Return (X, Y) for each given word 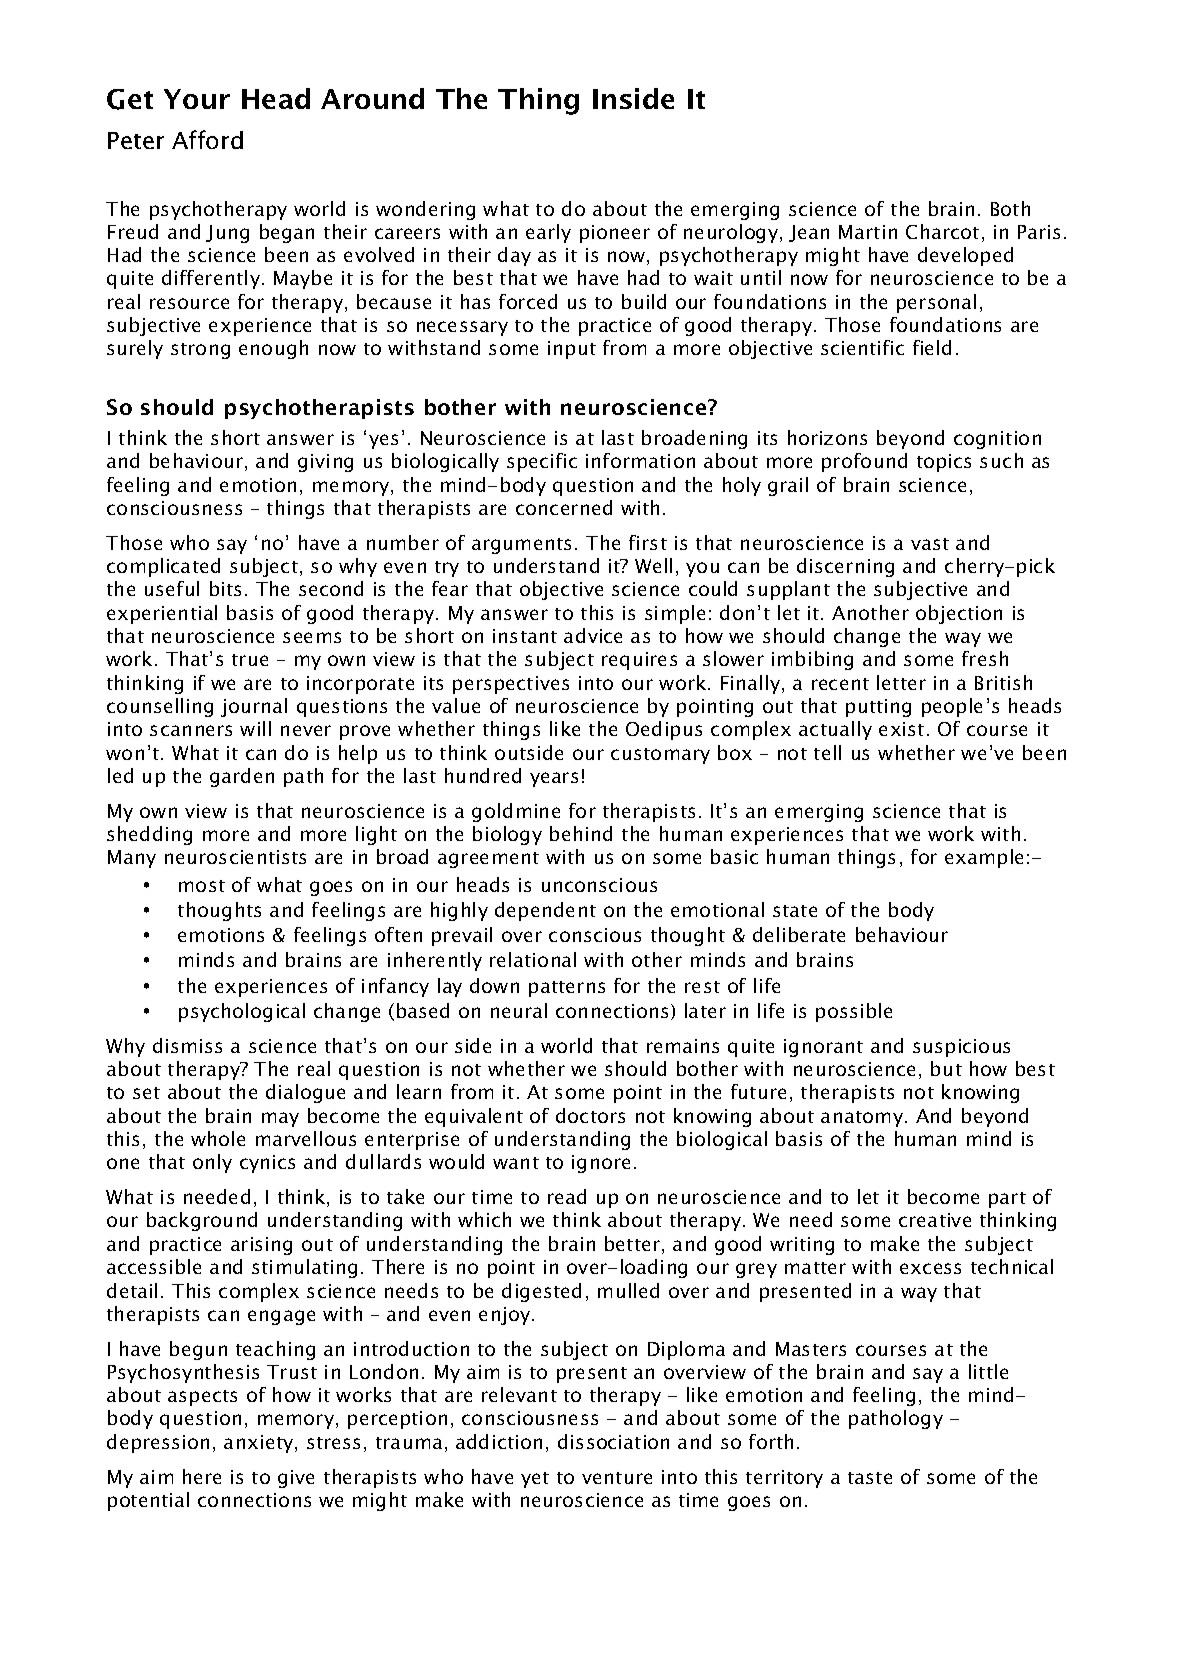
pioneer (615, 234)
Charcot (942, 231)
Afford (207, 139)
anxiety (260, 1444)
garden (242, 777)
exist (901, 729)
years (554, 779)
